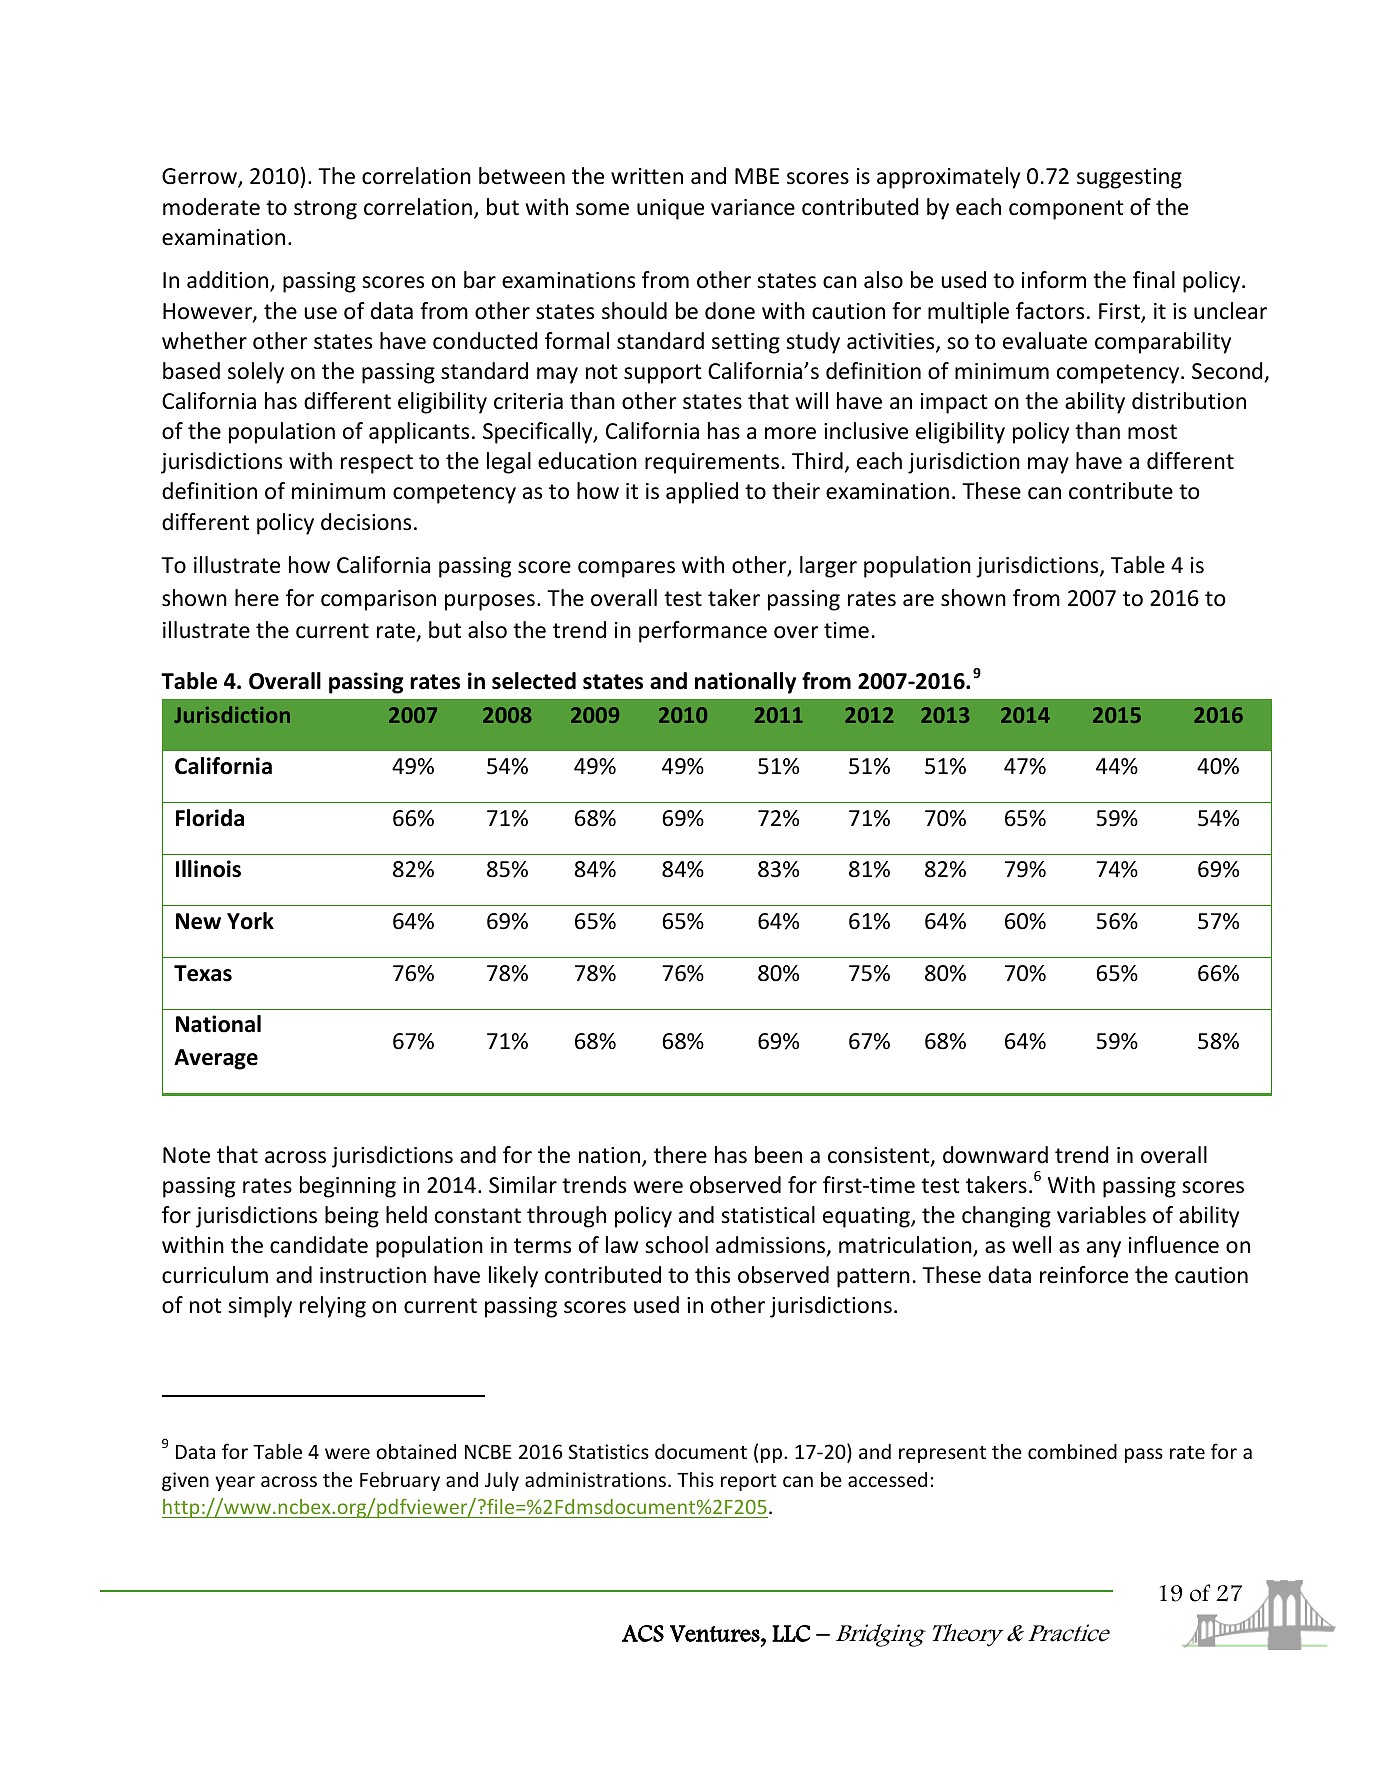 This page has height=1779, width=1374. I want to click on been, so click(778, 1155).
